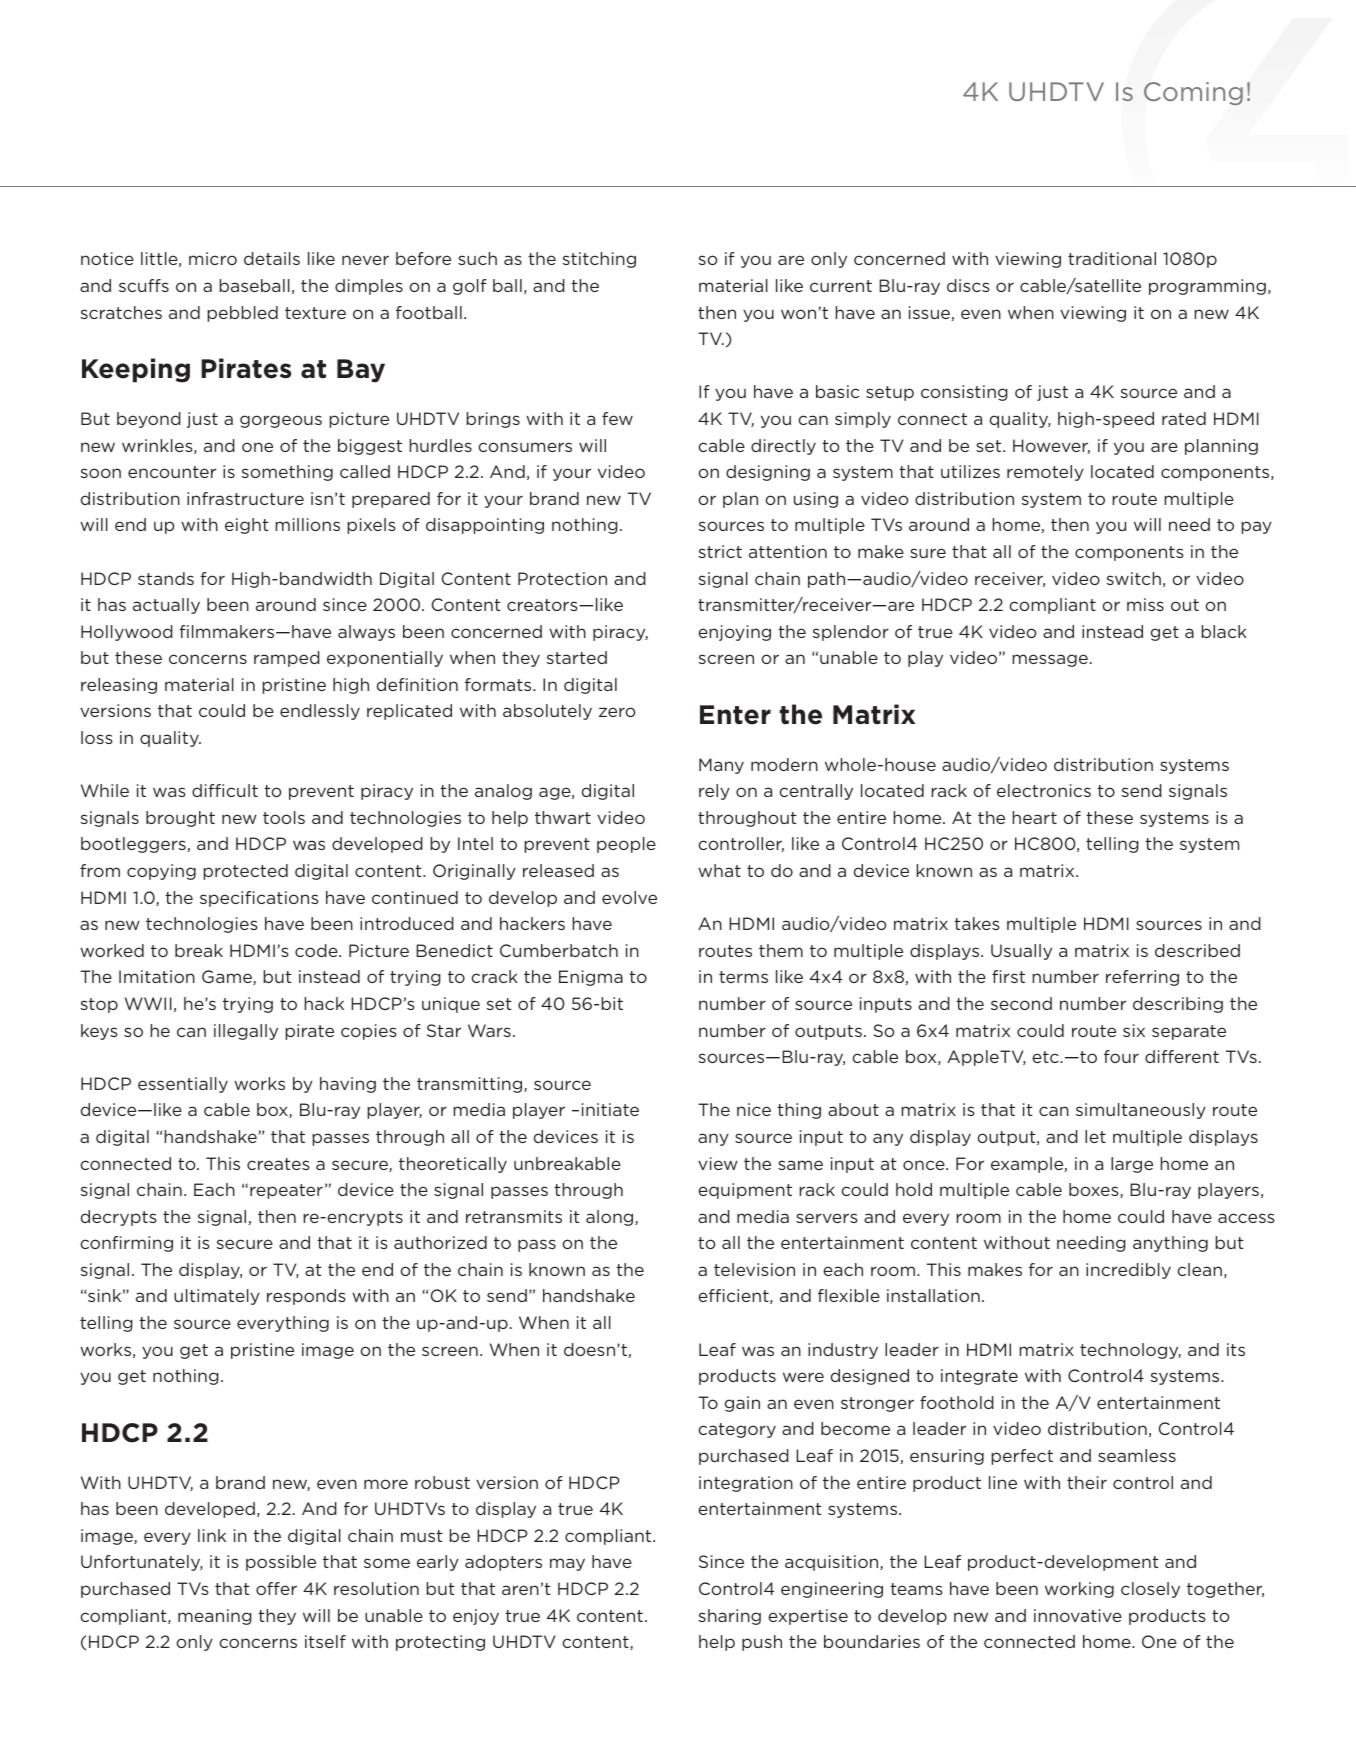  Describe the element at coordinates (1145, 604) in the screenshot. I see `miss` at that location.
